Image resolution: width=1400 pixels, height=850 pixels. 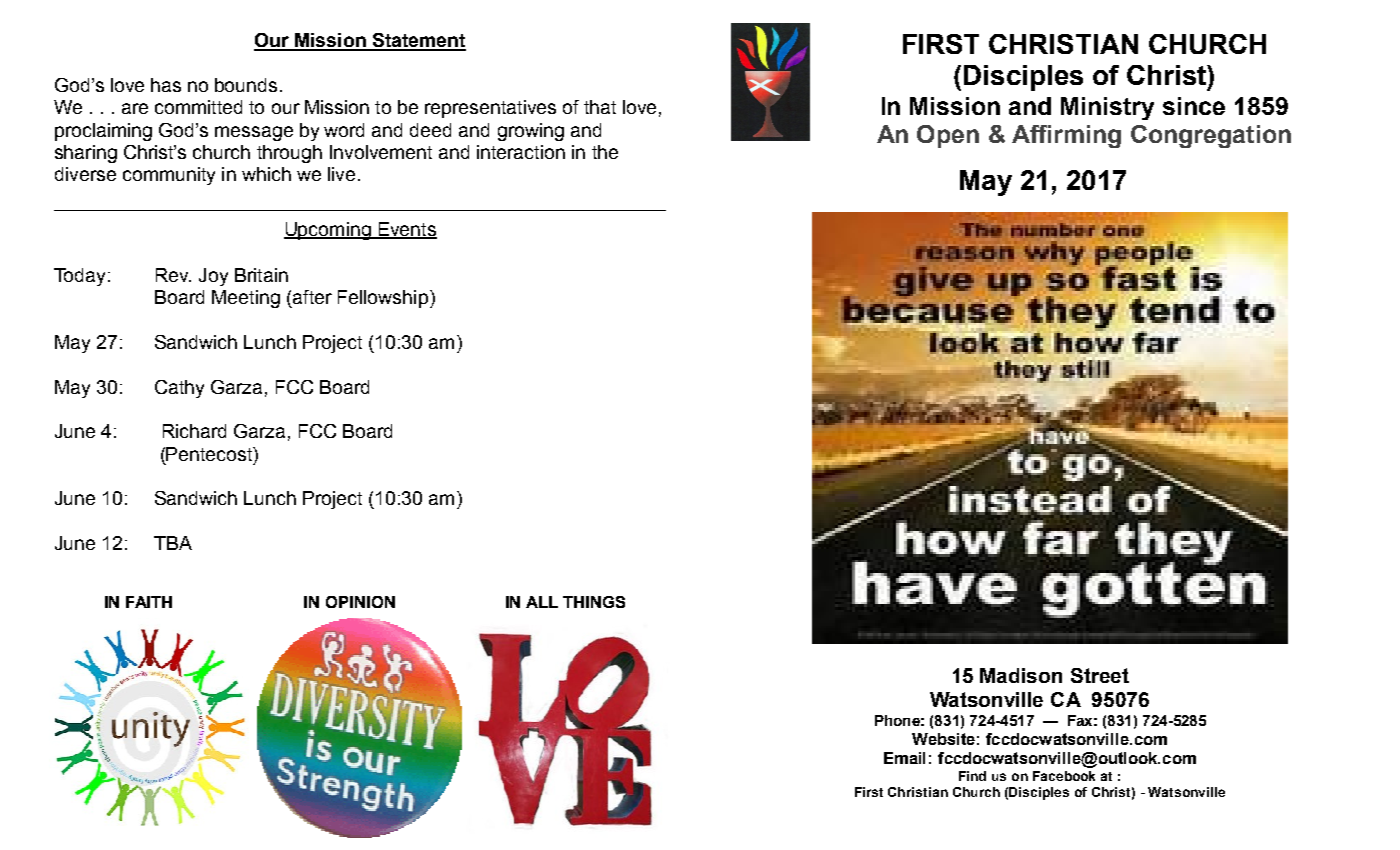 What do you see at coordinates (1100, 675) in the screenshot?
I see `Street` at bounding box center [1100, 675].
